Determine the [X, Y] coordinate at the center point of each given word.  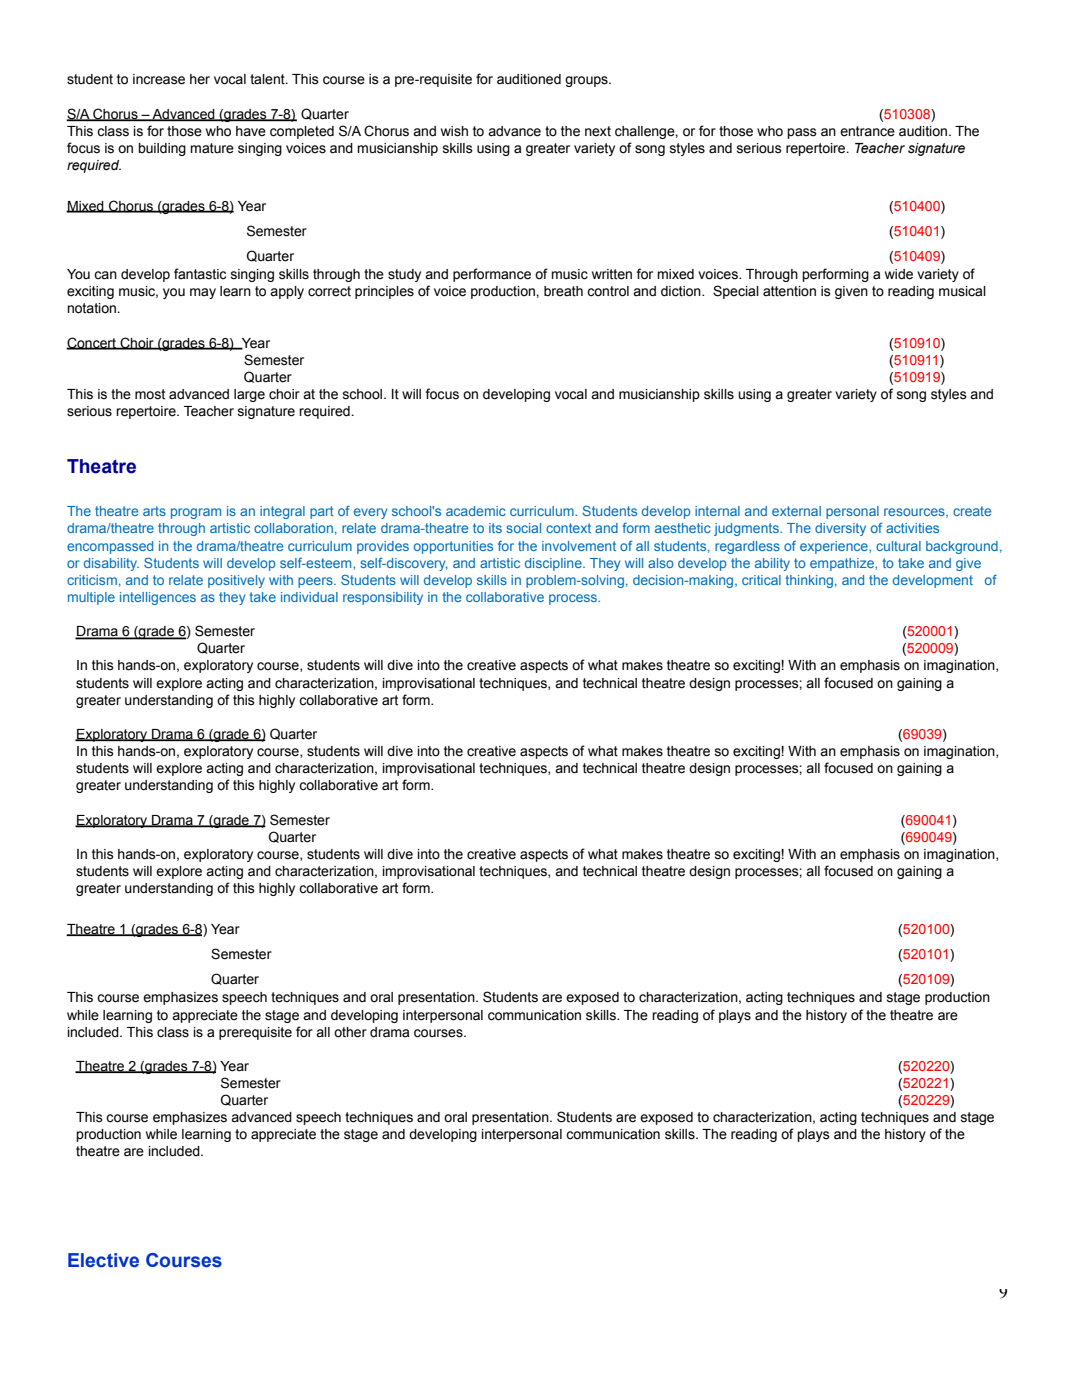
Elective [103, 1260]
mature [212, 148]
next [598, 131]
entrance [867, 131]
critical [761, 580]
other [350, 1032]
